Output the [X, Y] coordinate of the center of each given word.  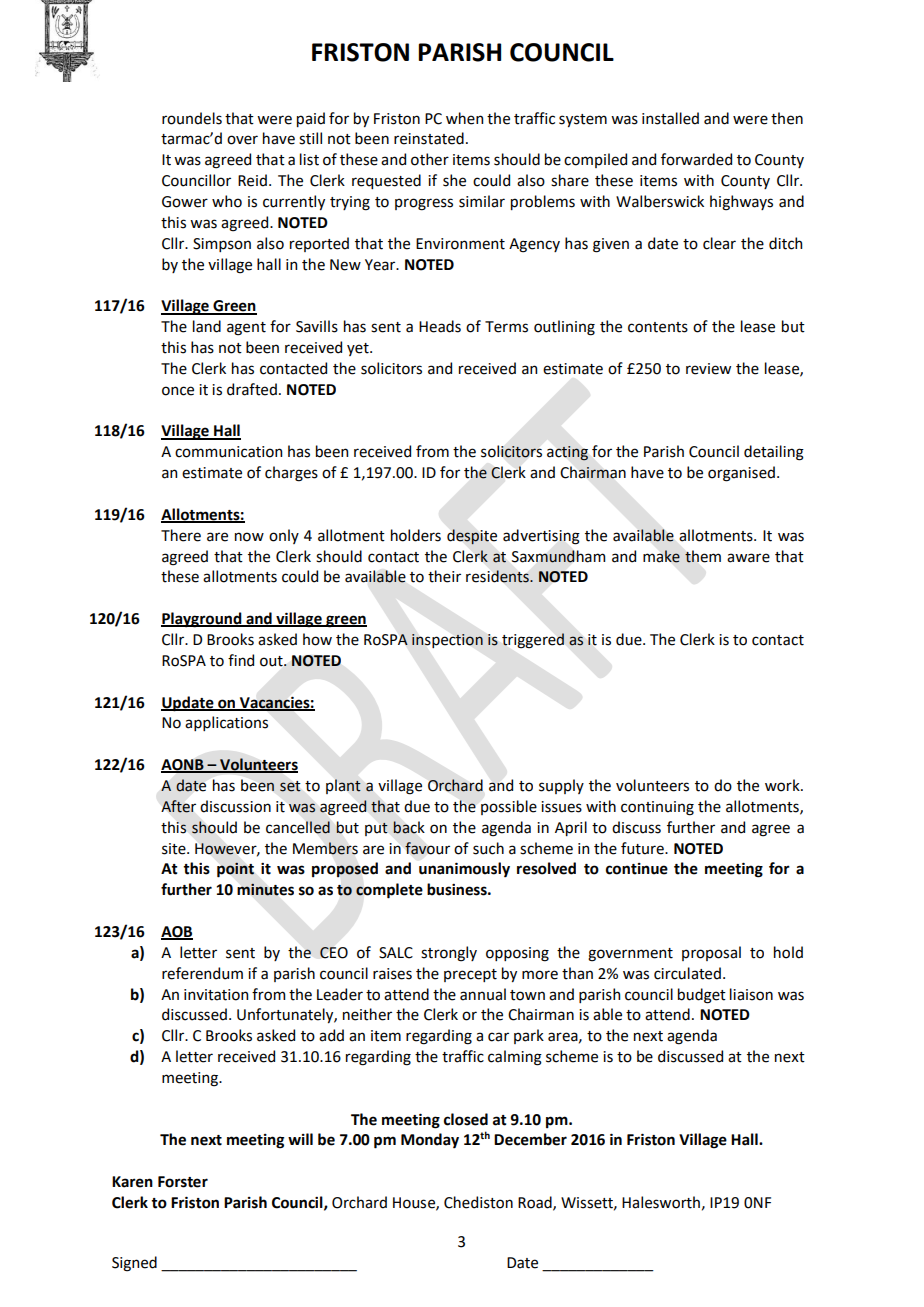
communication [228, 452]
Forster [183, 1182]
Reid [252, 180]
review [708, 369]
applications [226, 723]
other [430, 159]
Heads [440, 326]
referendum [202, 973]
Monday [430, 1141]
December [530, 1139]
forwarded [696, 159]
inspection [447, 641]
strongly [449, 954]
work [783, 785]
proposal [711, 953]
